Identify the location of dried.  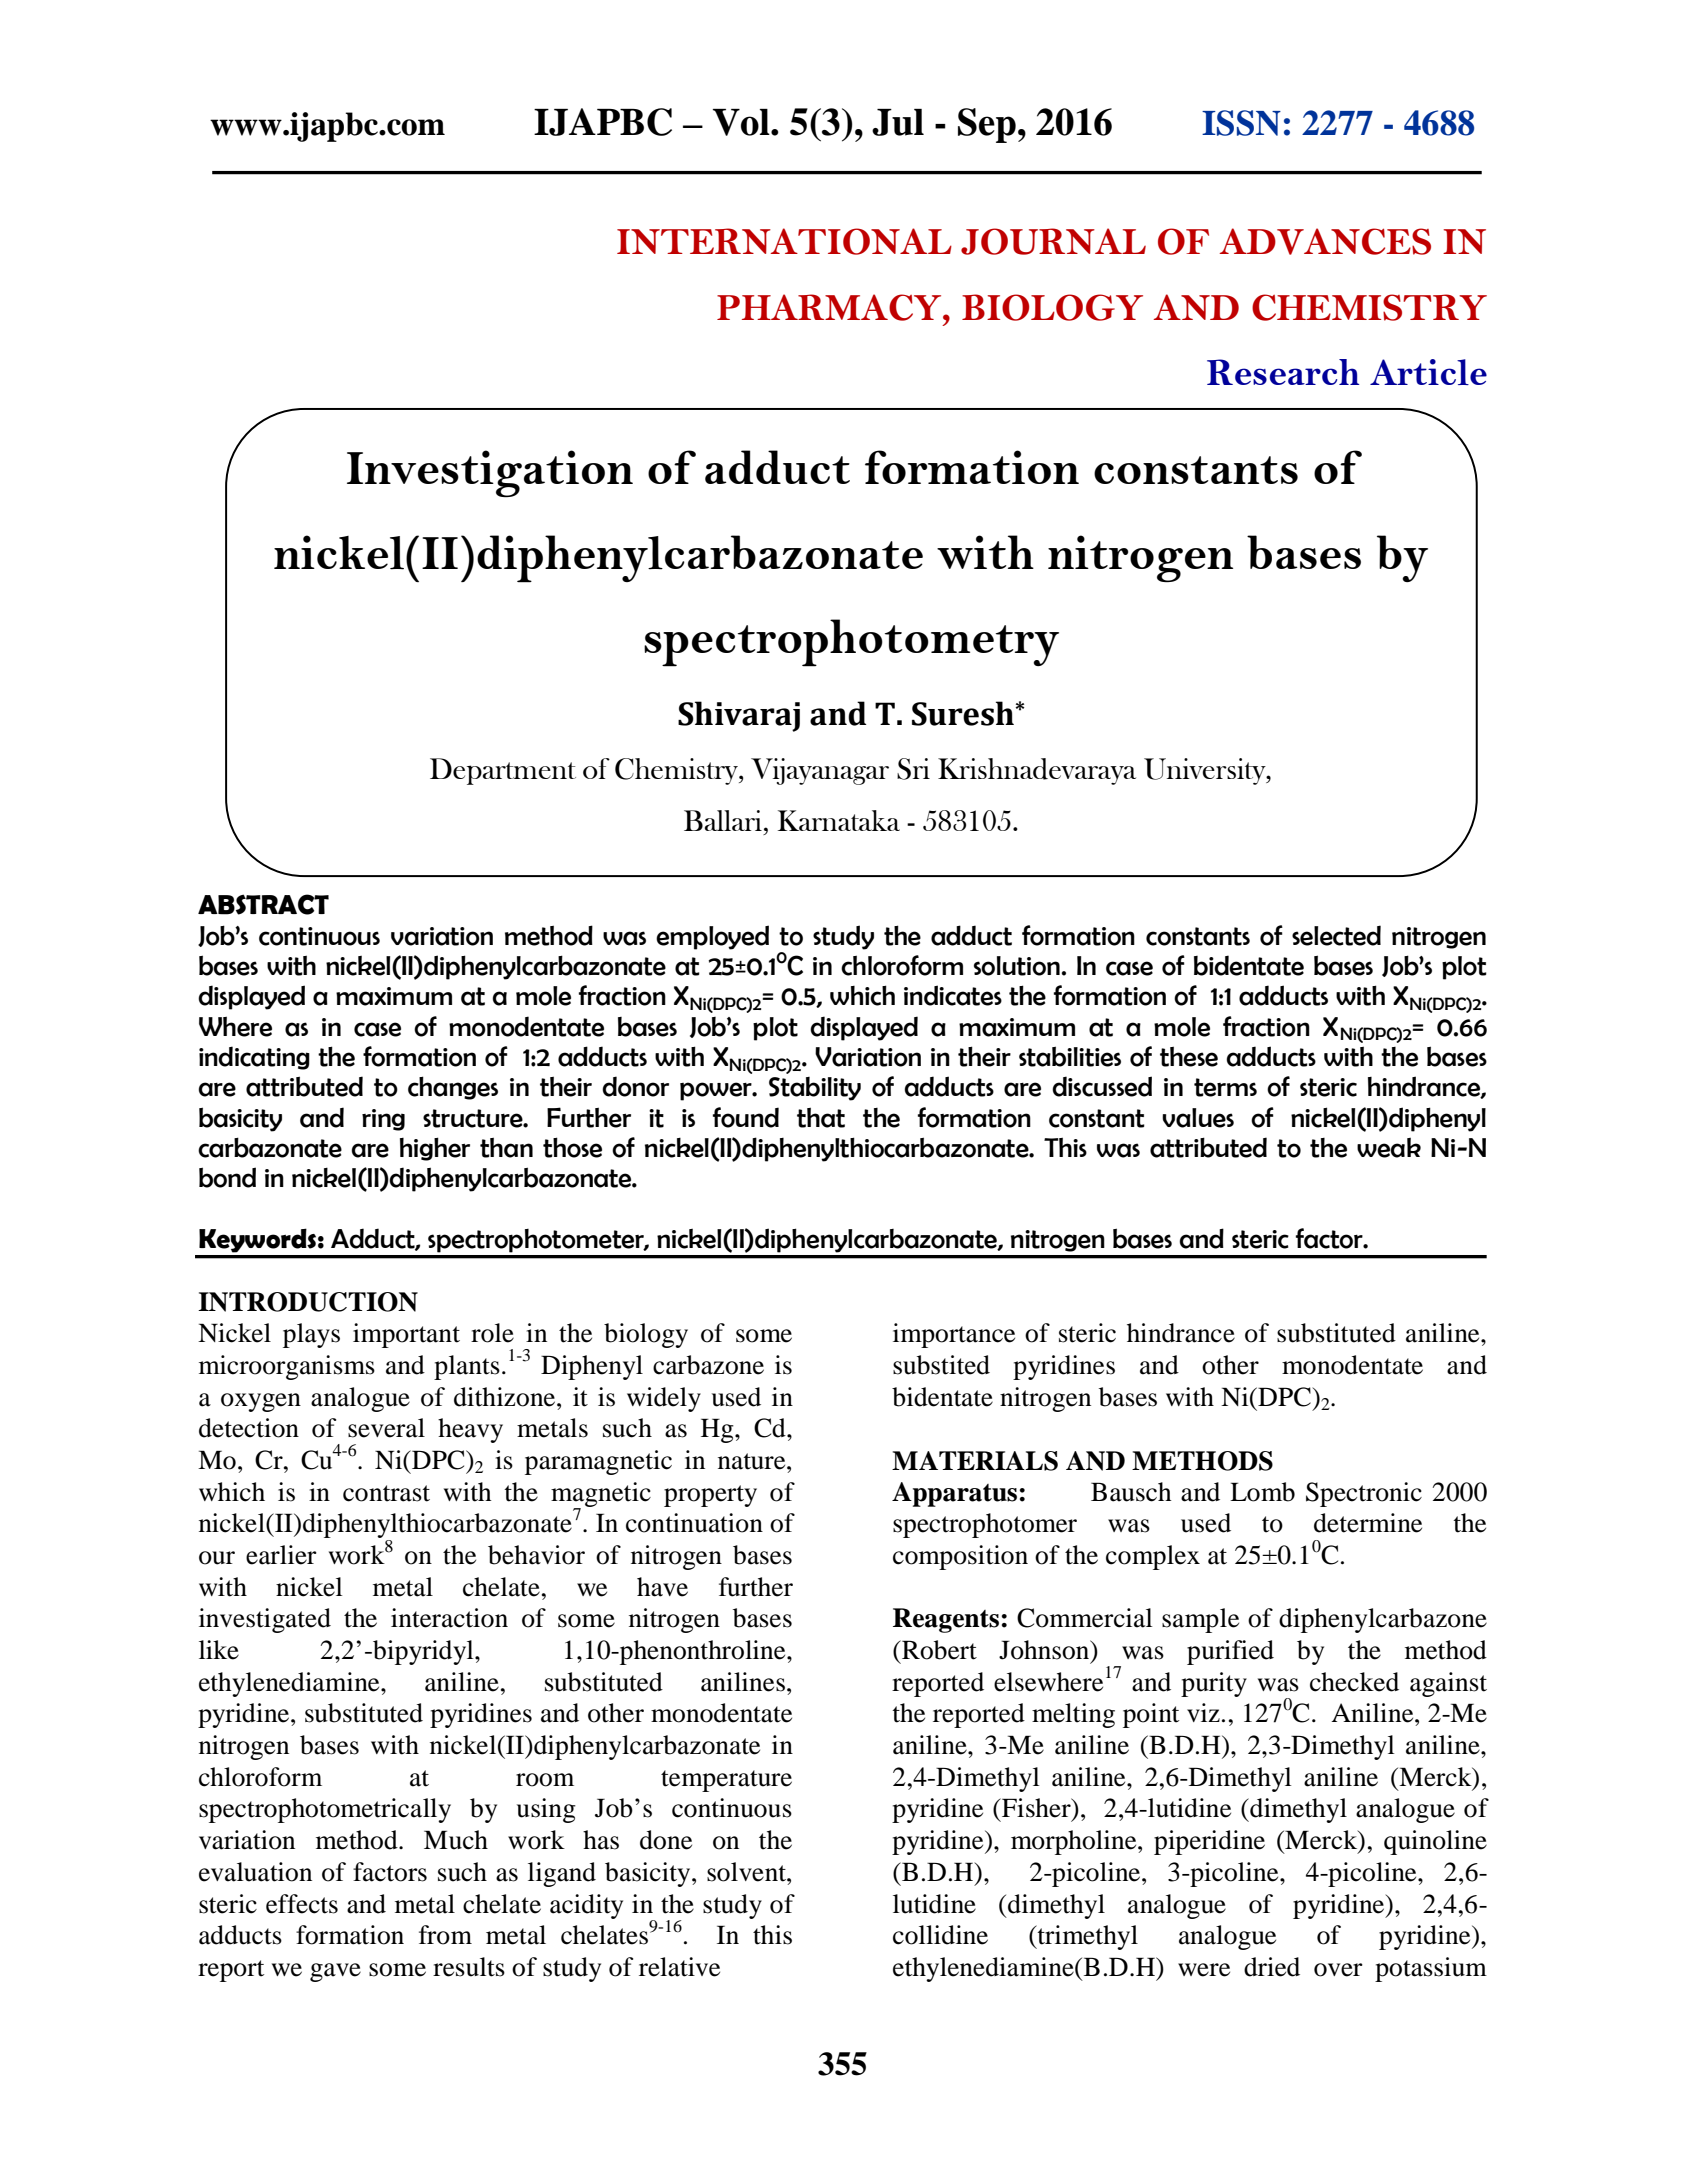
(1272, 1967).
